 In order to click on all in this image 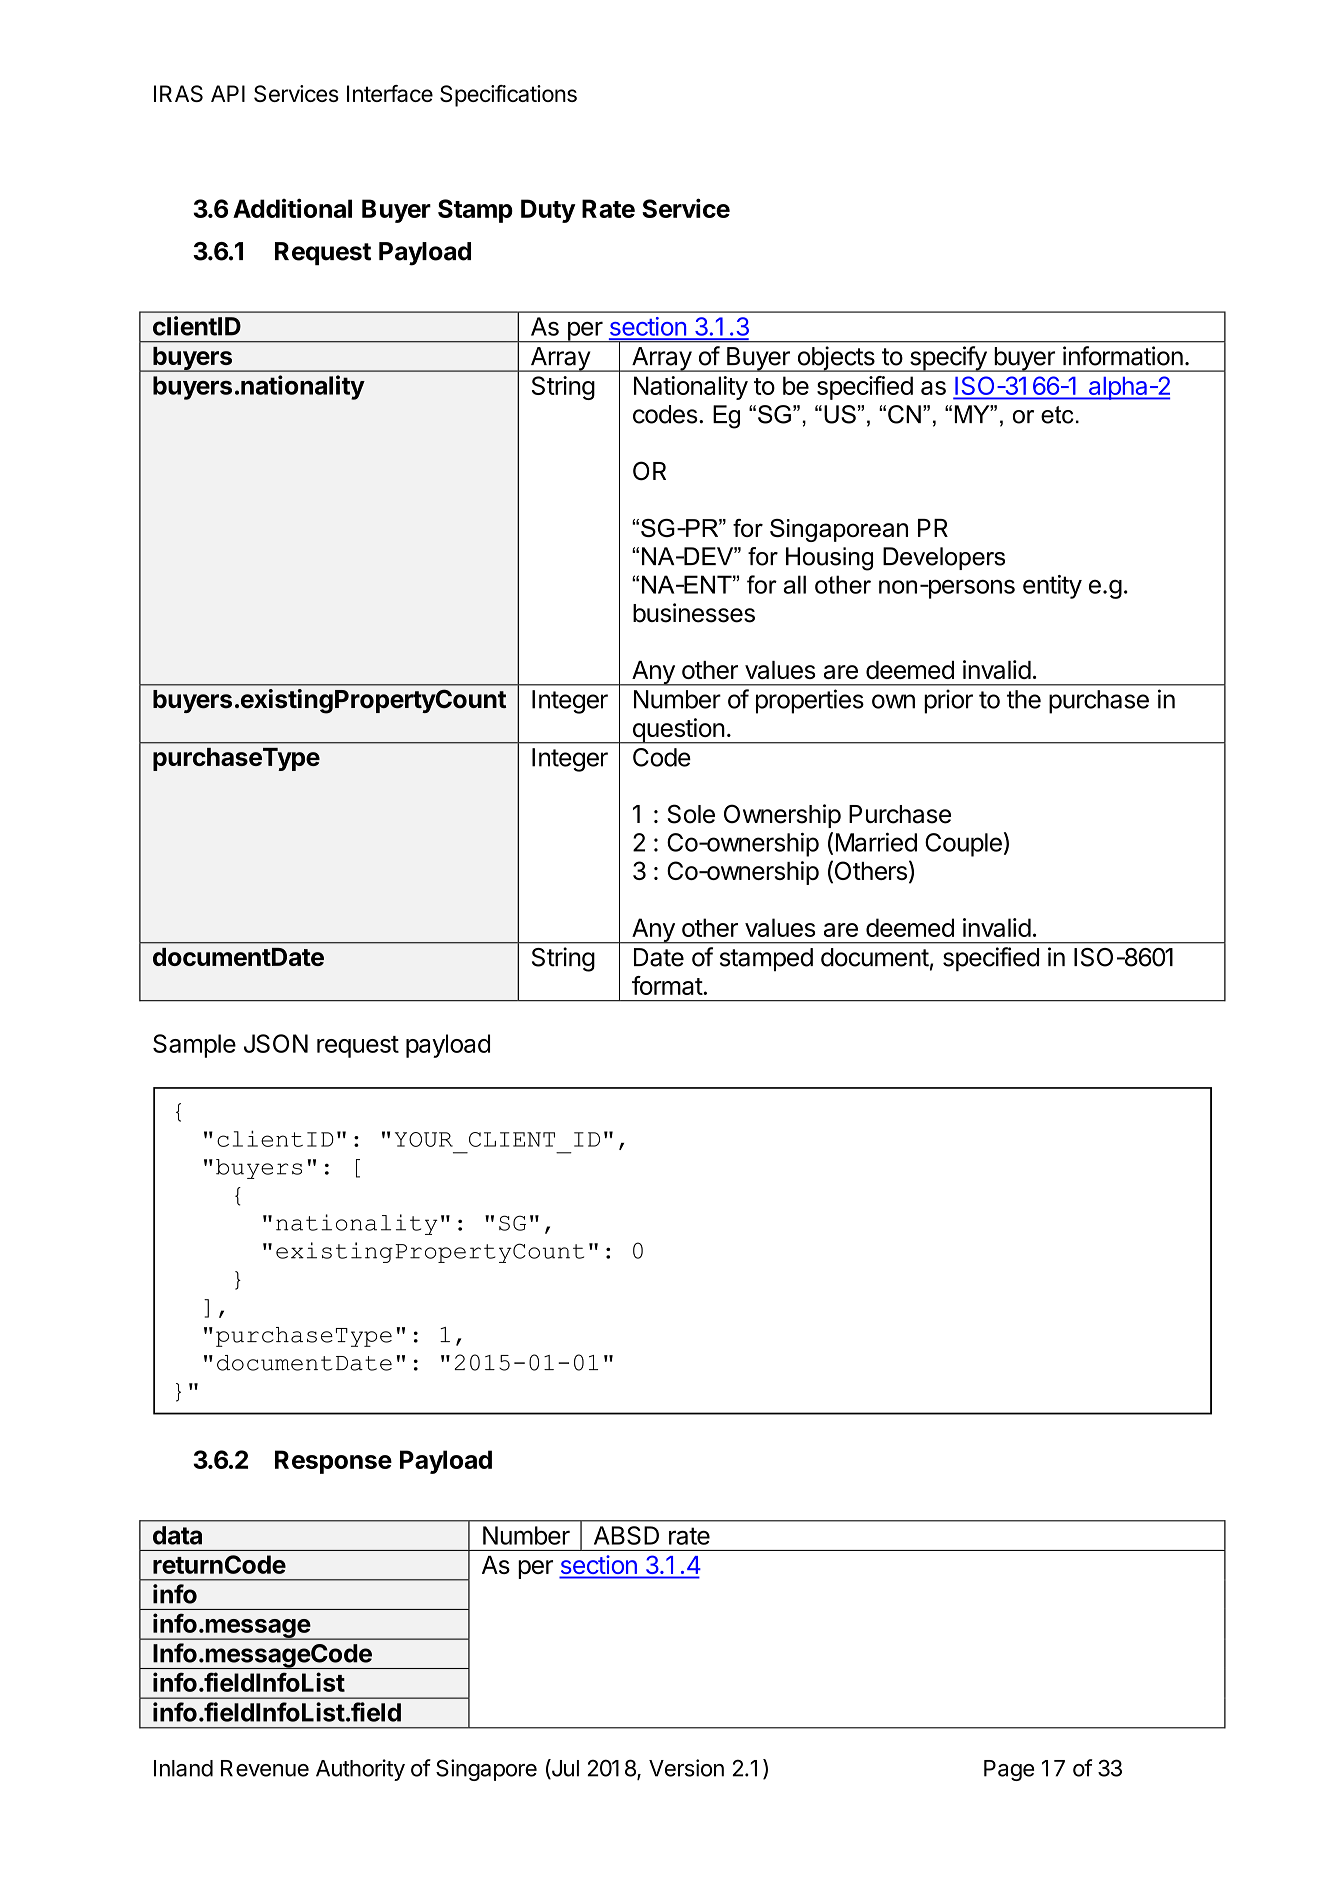, I will do `click(795, 584)`.
